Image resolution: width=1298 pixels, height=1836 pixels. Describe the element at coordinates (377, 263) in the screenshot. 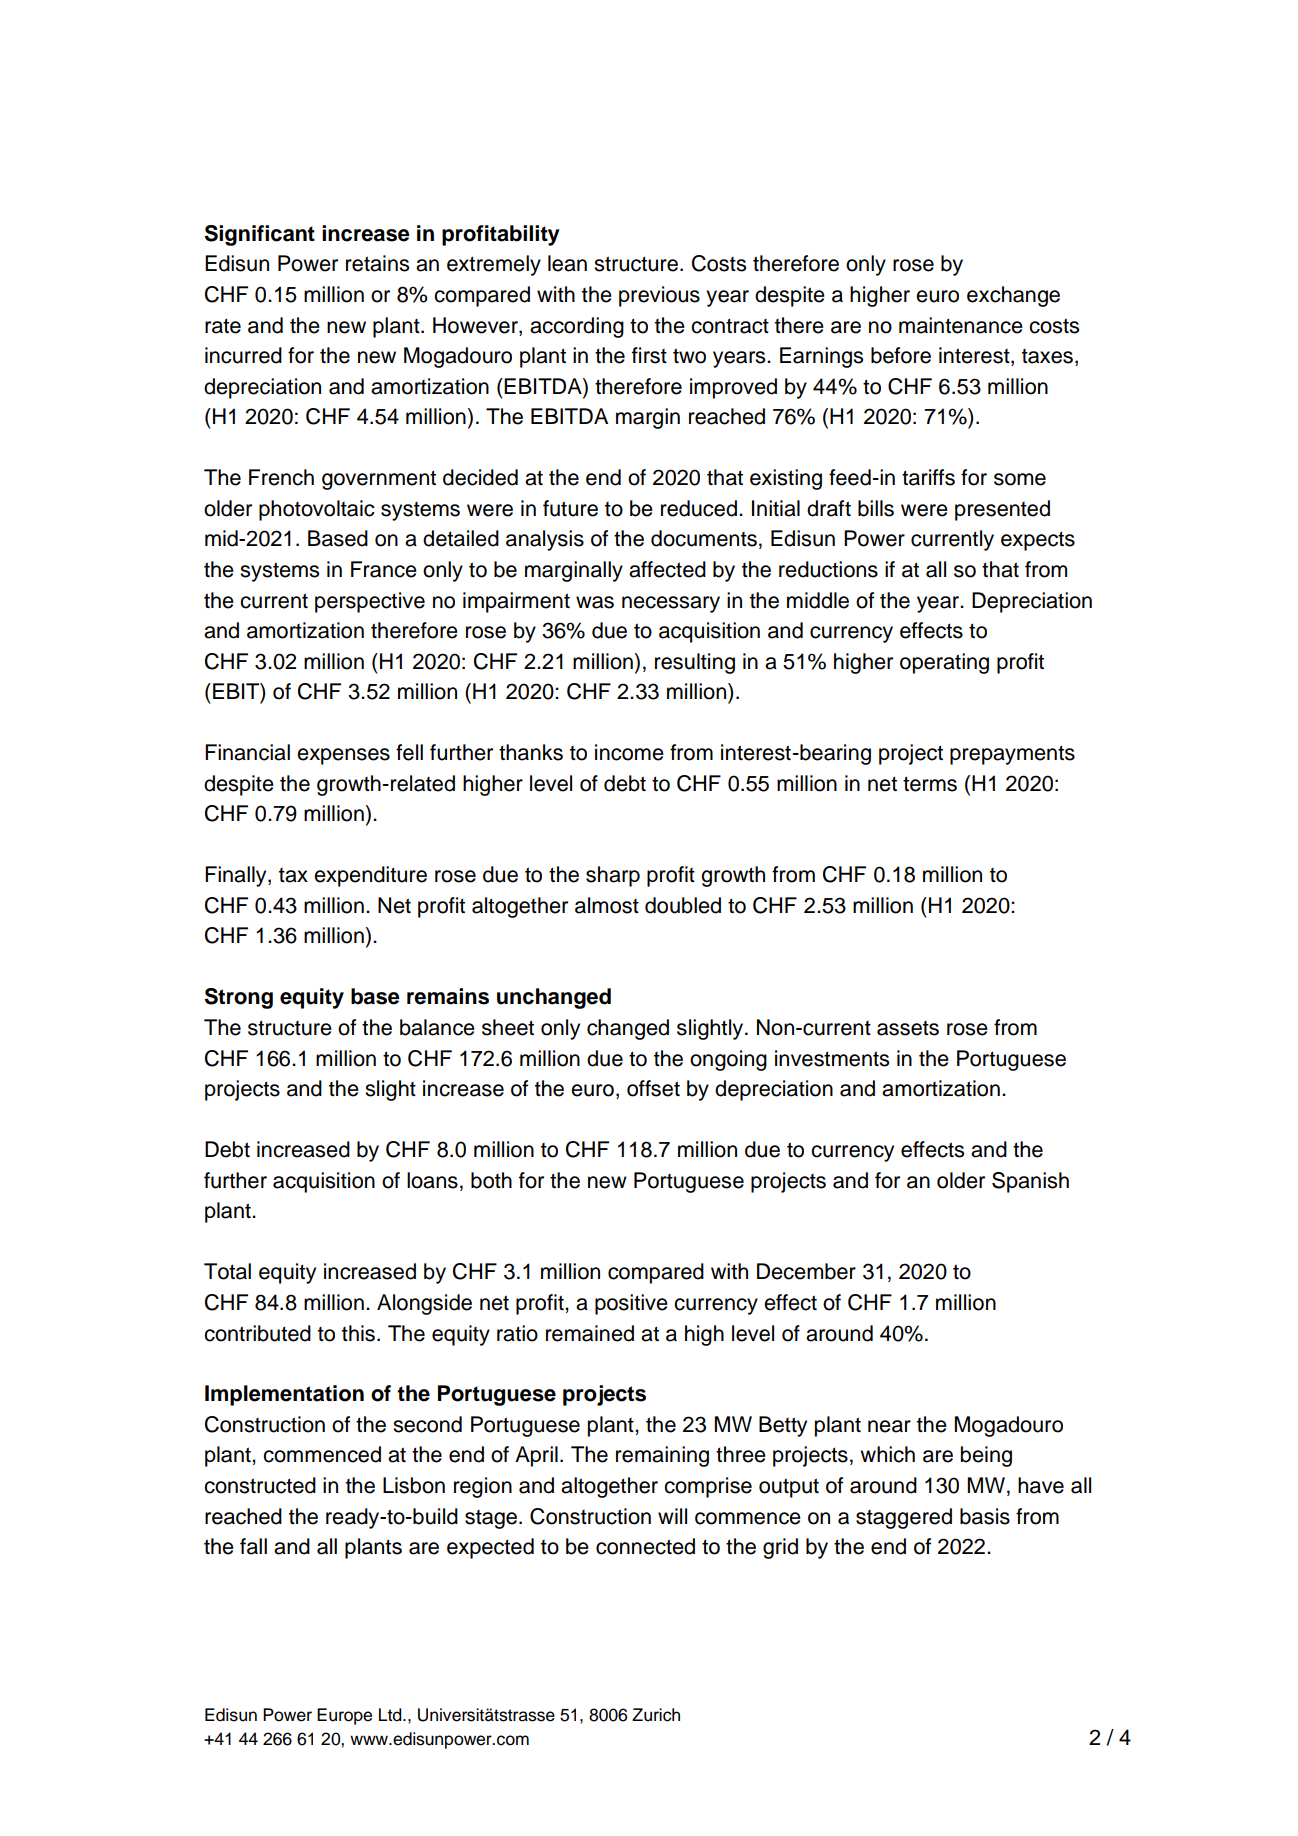

I see `retains` at that location.
